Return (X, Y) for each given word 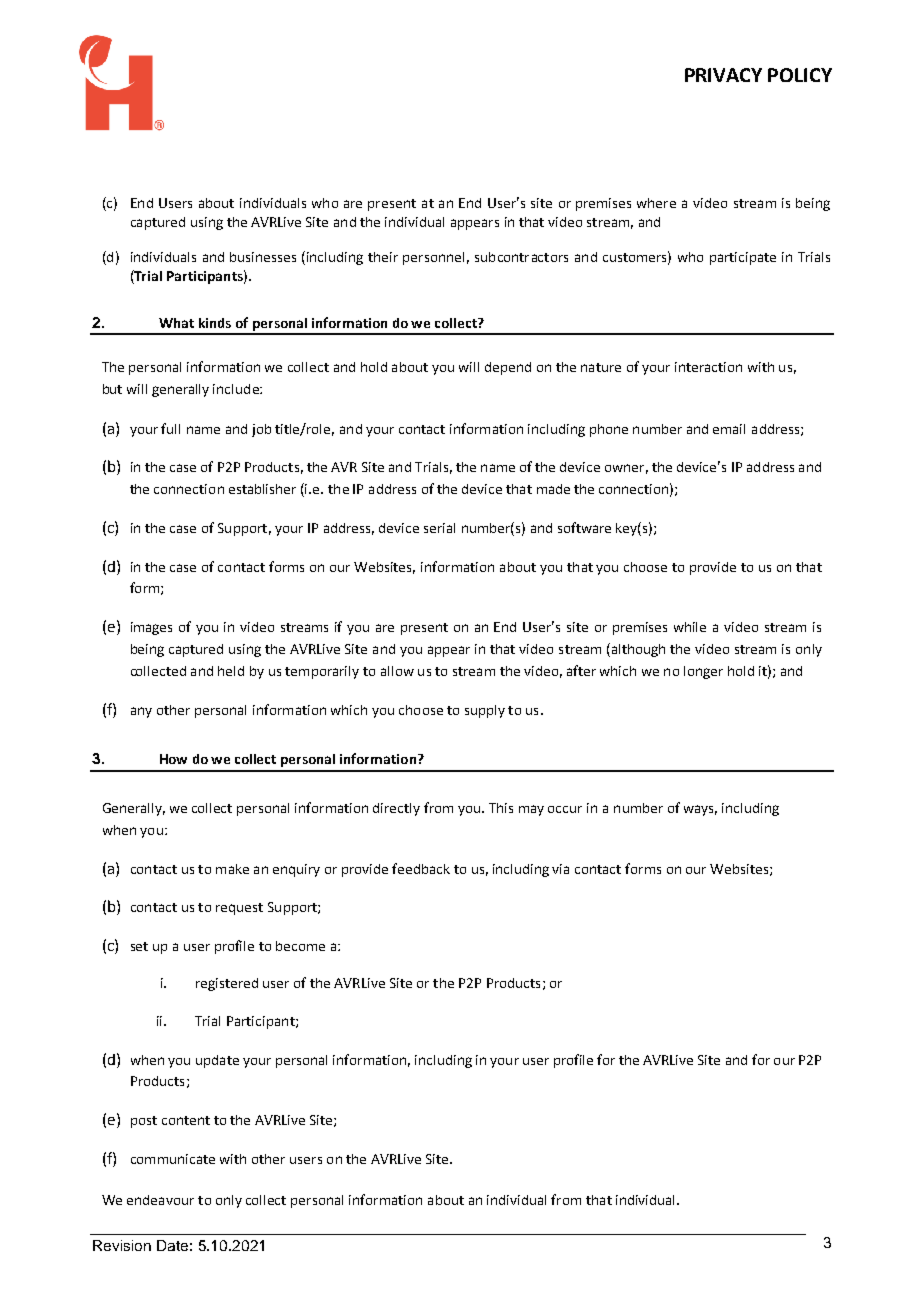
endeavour (160, 1200)
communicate (173, 1159)
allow (397, 671)
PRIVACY (723, 75)
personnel (433, 258)
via (560, 869)
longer (703, 672)
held (231, 671)
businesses (263, 257)
